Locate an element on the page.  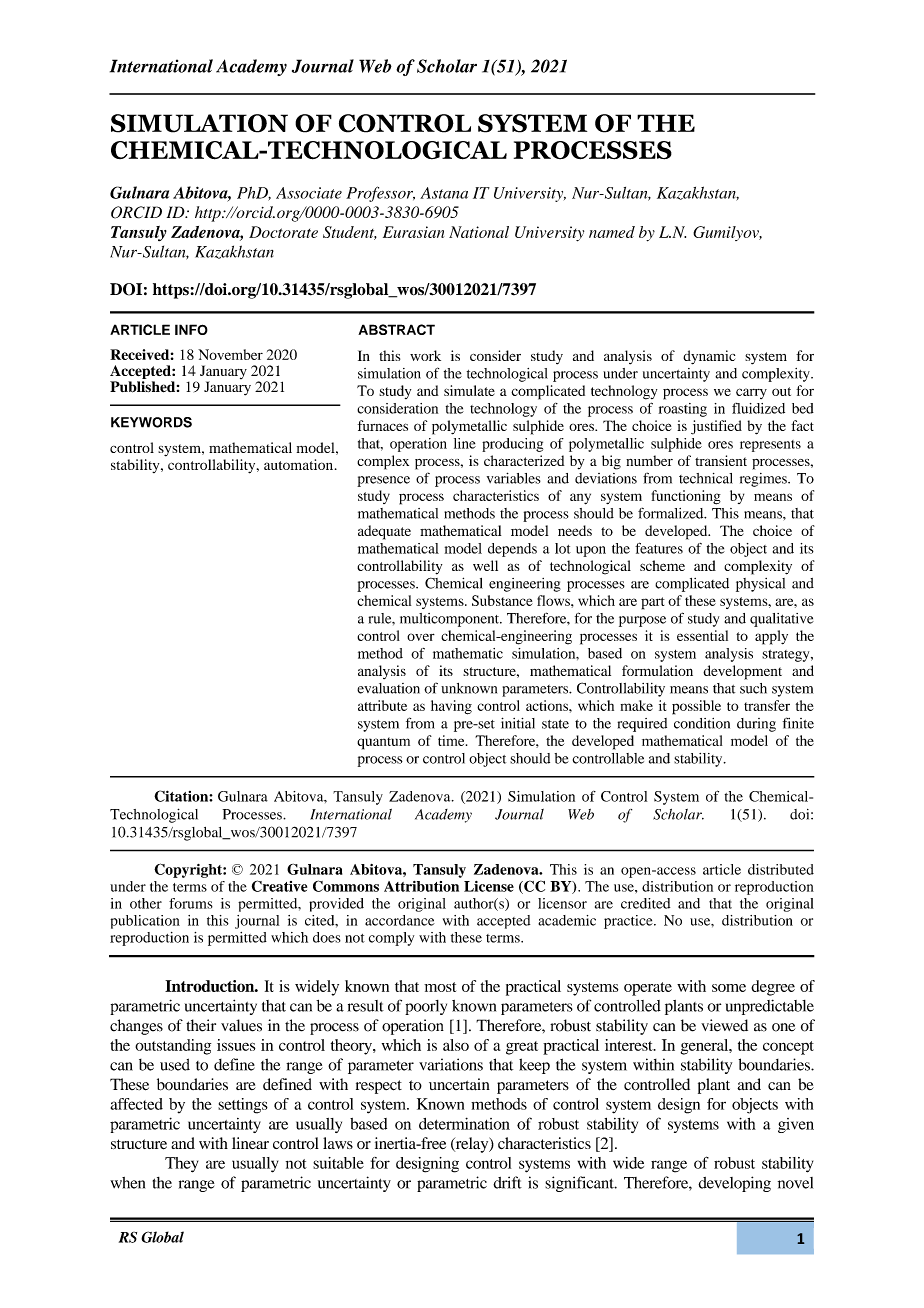
determination is located at coordinates (464, 1123).
